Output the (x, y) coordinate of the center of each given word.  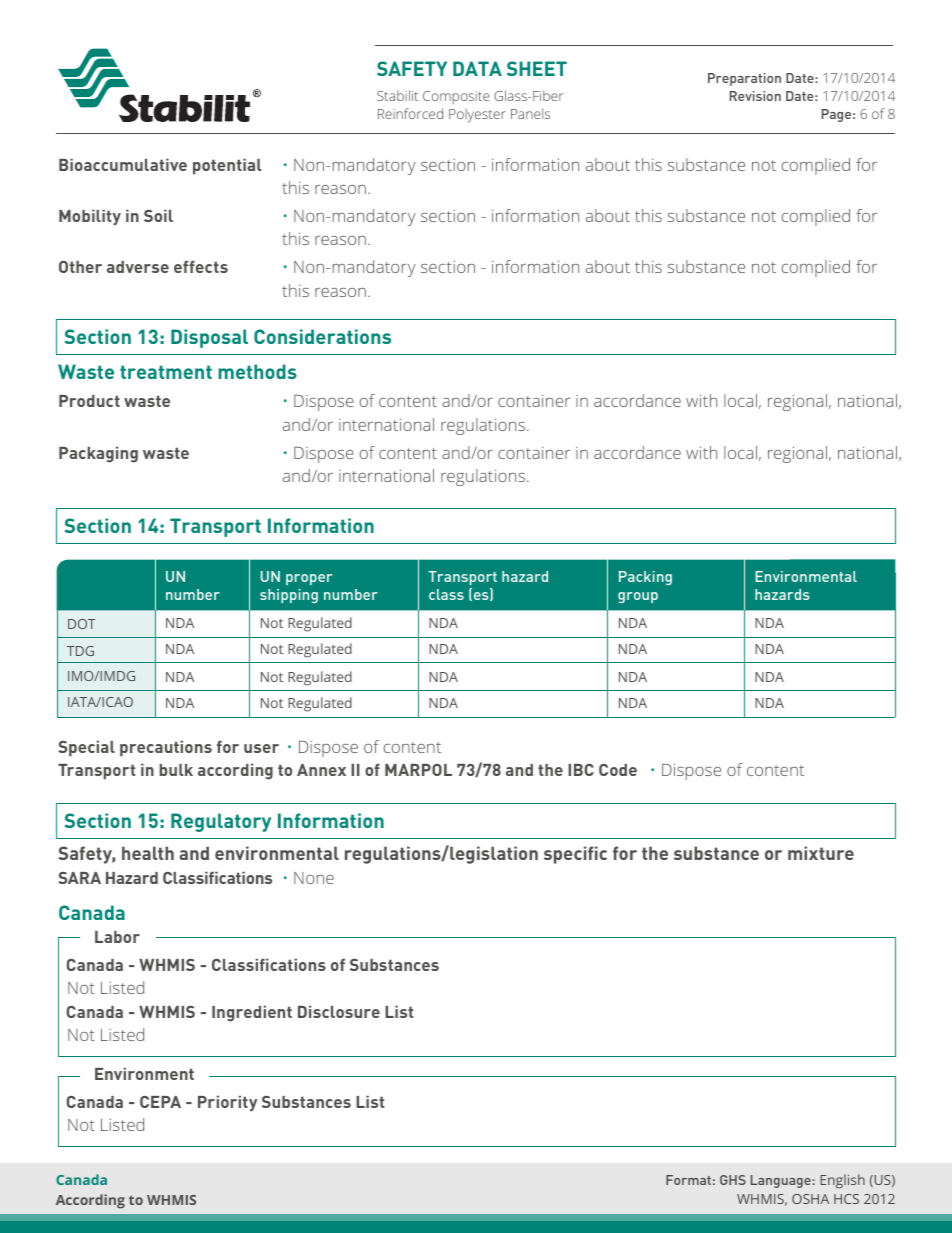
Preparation (744, 79)
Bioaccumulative (123, 165)
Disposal (209, 338)
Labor (117, 937)
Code (618, 770)
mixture (821, 853)
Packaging (98, 455)
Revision (755, 96)
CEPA (160, 1102)
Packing (645, 578)
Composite (456, 97)
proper (309, 579)
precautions (166, 749)
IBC (581, 770)
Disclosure (339, 1012)
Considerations (322, 336)
